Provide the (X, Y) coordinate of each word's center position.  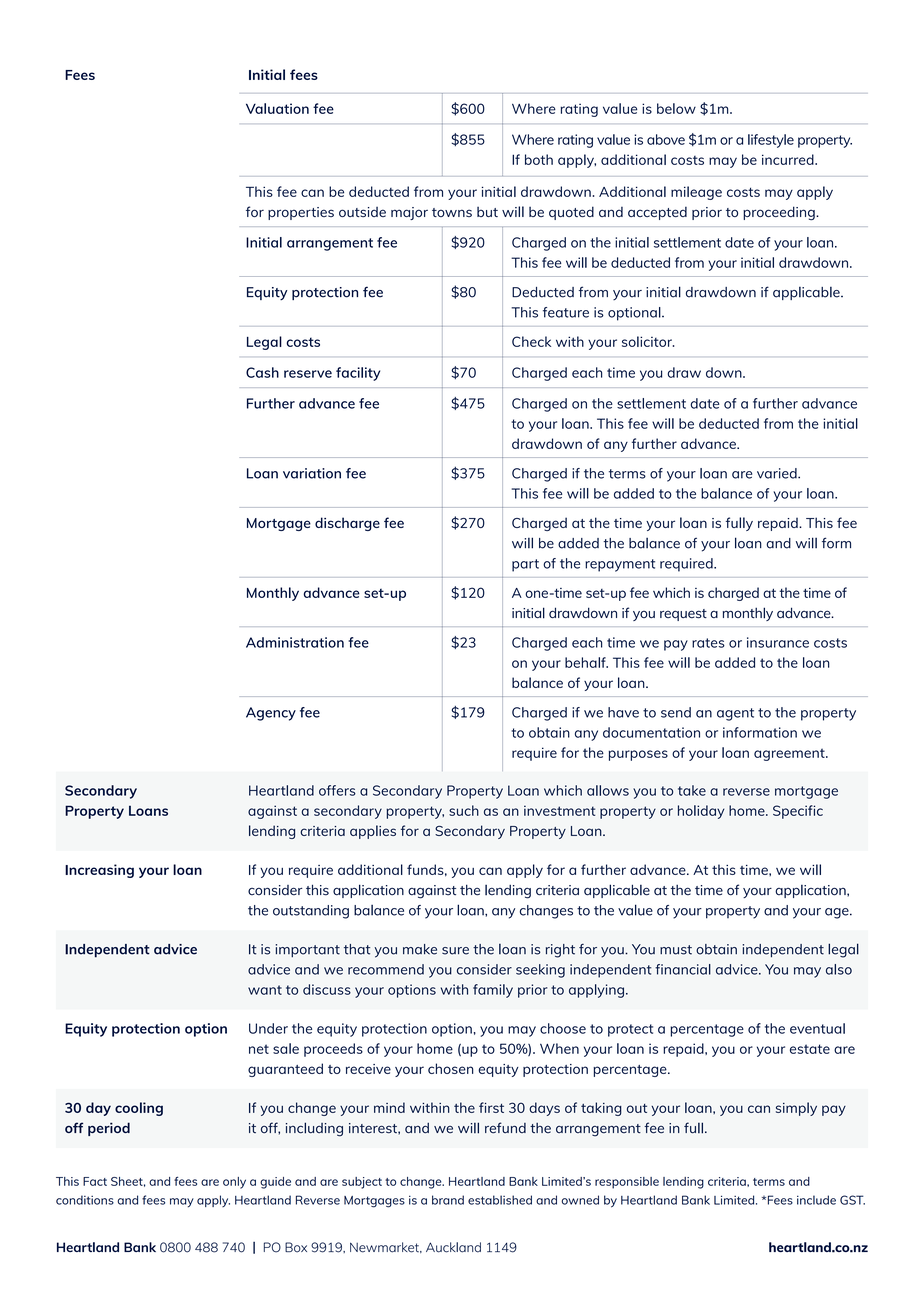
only (234, 1183)
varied (778, 473)
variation (312, 473)
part (525, 565)
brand (448, 1200)
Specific (798, 812)
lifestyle (771, 141)
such (464, 810)
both (539, 159)
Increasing (99, 871)
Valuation (277, 108)
